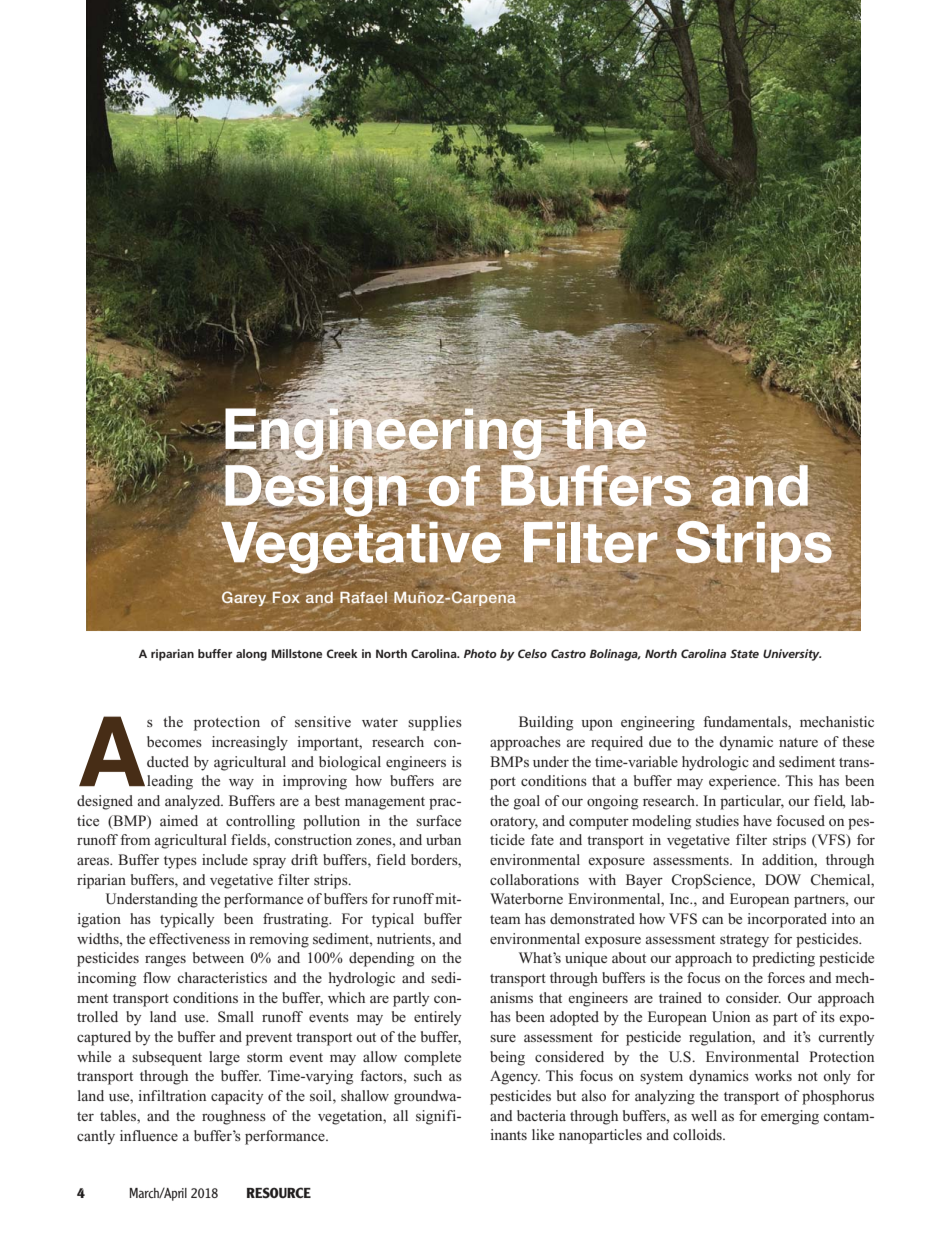 The image size is (952, 1233). What do you see at coordinates (174, 741) in the page?
I see `becomes` at bounding box center [174, 741].
